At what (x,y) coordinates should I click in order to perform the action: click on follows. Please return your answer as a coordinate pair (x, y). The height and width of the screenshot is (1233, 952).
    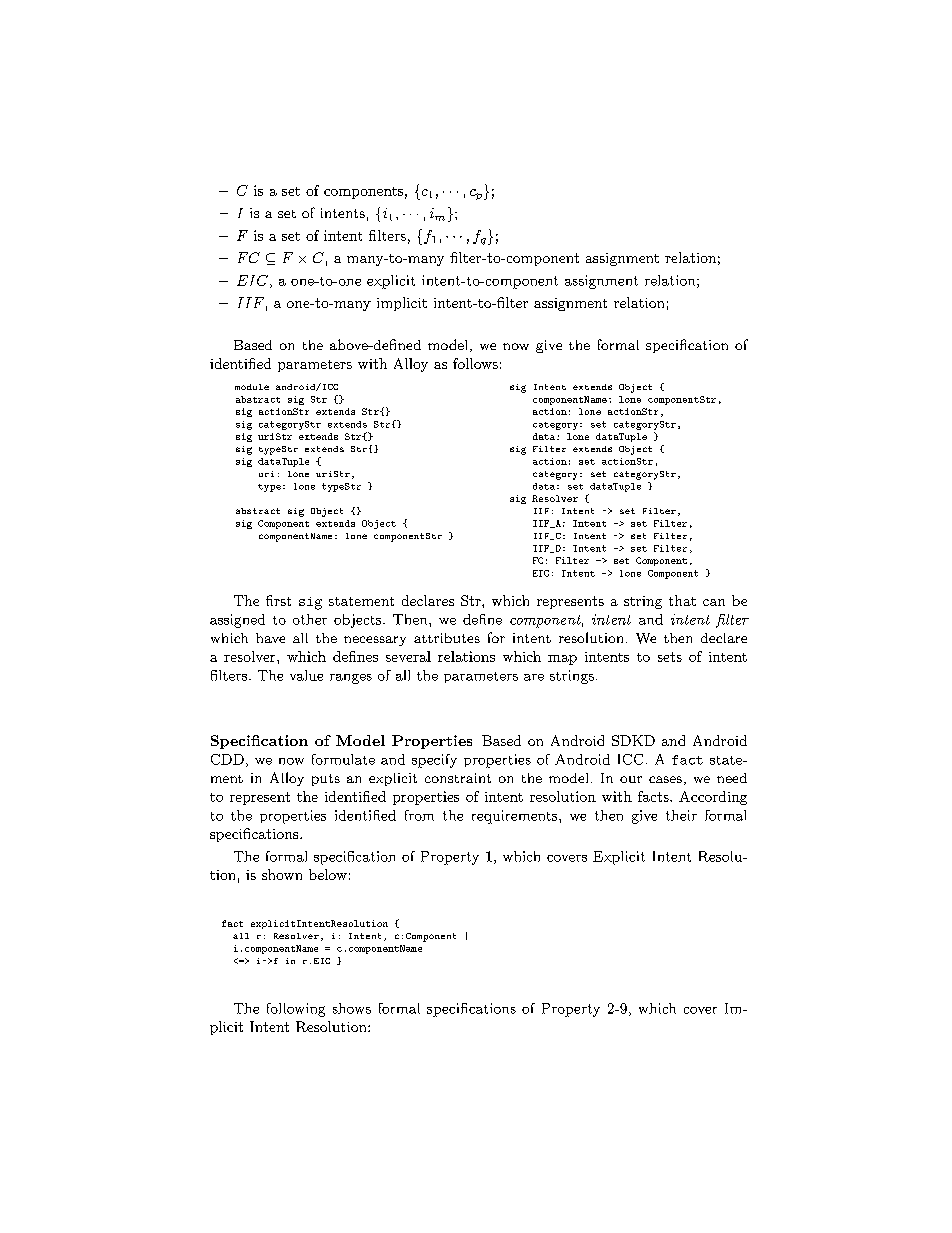
    Looking at the image, I should click on (475, 363).
